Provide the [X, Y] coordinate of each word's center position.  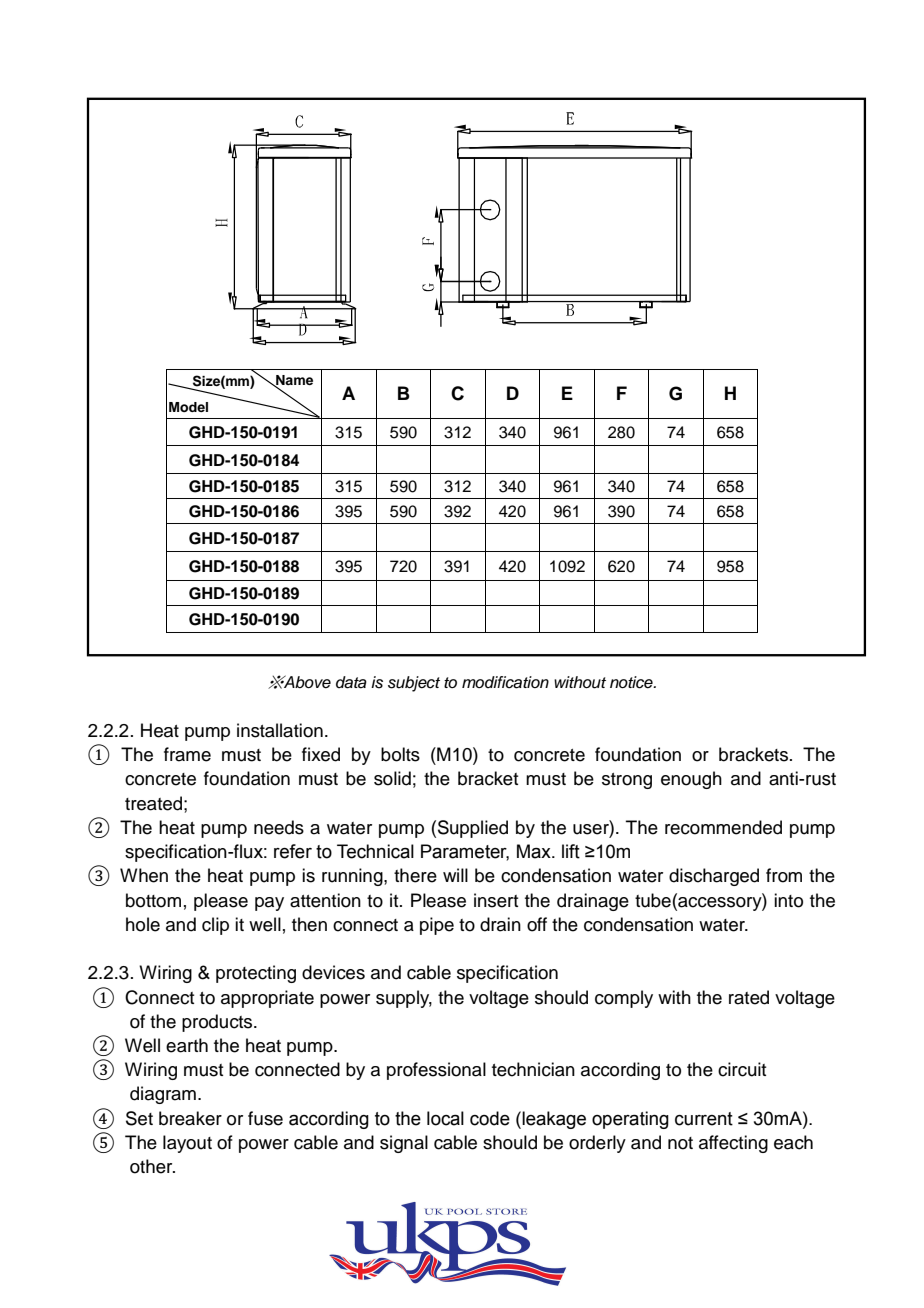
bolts [400, 754]
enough [691, 780]
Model [188, 407]
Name [293, 381]
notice [632, 682]
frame [187, 754]
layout [187, 1144]
